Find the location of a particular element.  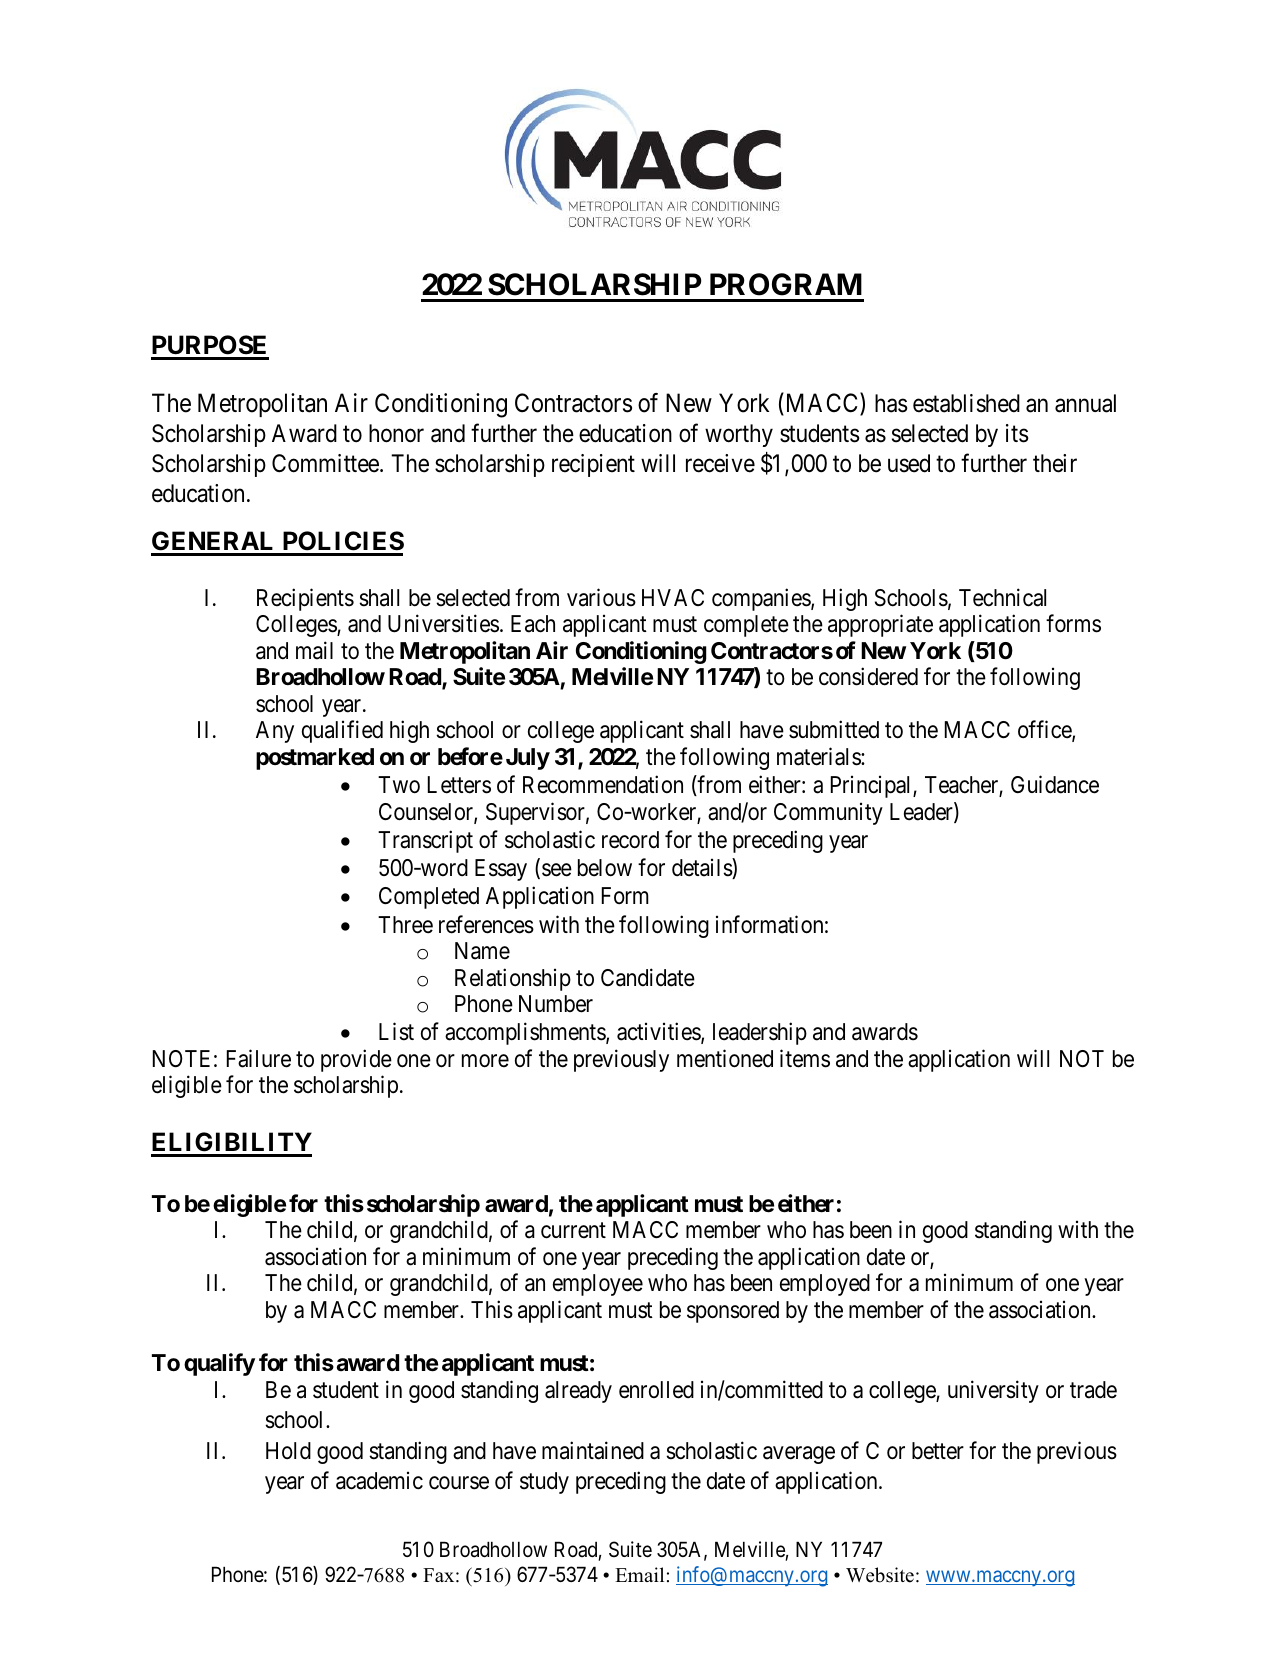

academic is located at coordinates (379, 1481).
